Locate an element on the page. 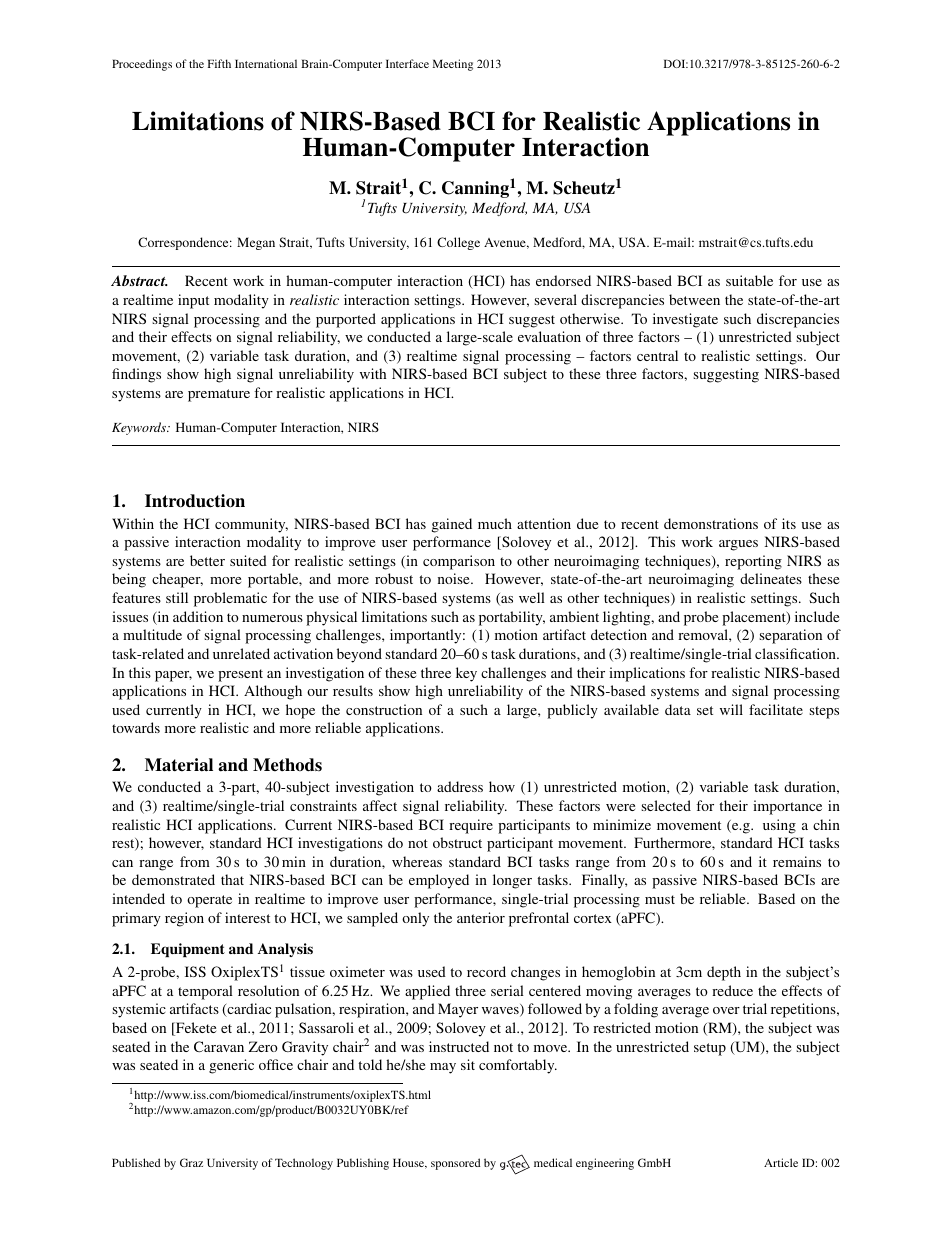  longer is located at coordinates (512, 881).
